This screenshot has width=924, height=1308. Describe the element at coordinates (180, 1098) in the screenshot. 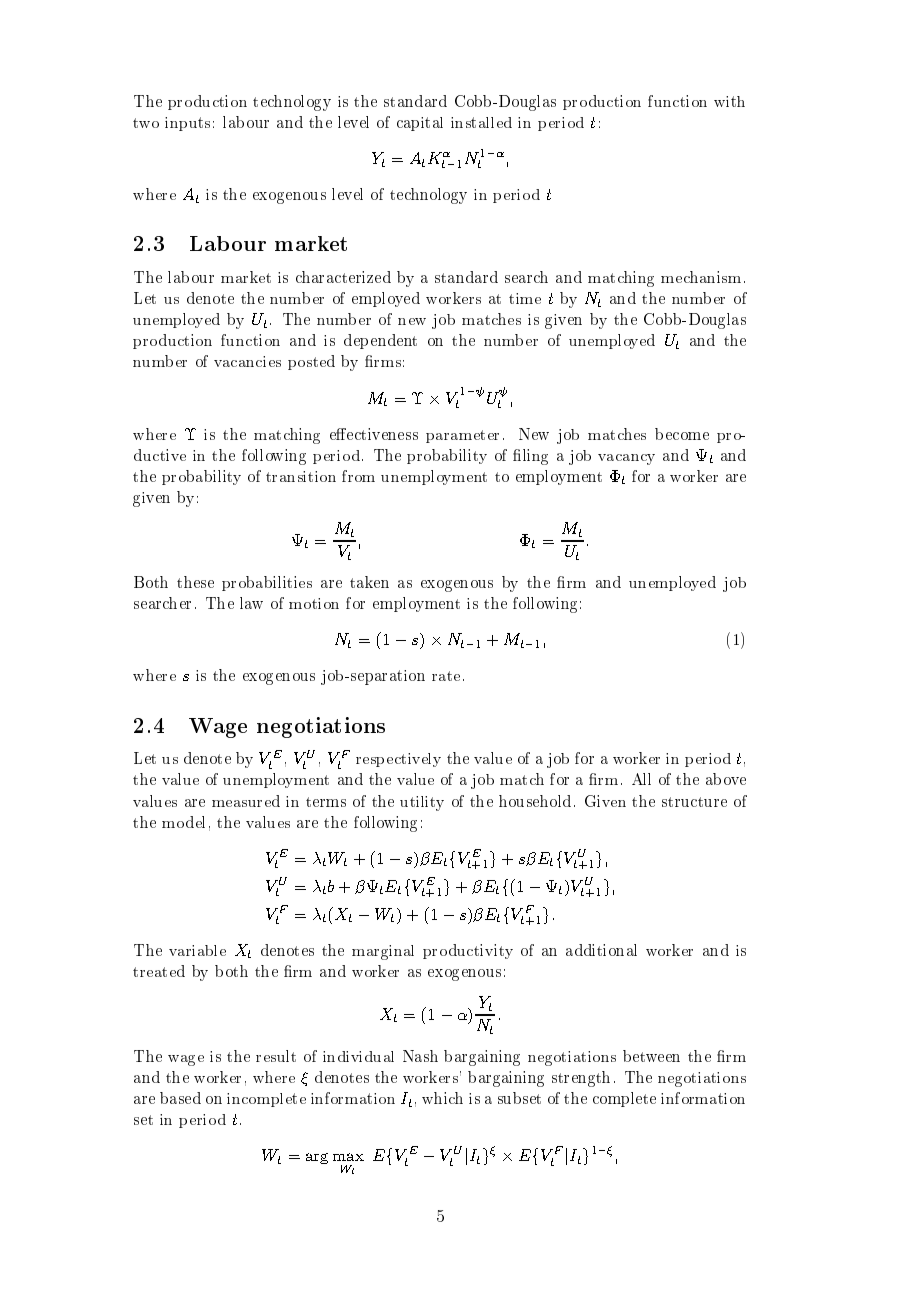

I see `based` at that location.
